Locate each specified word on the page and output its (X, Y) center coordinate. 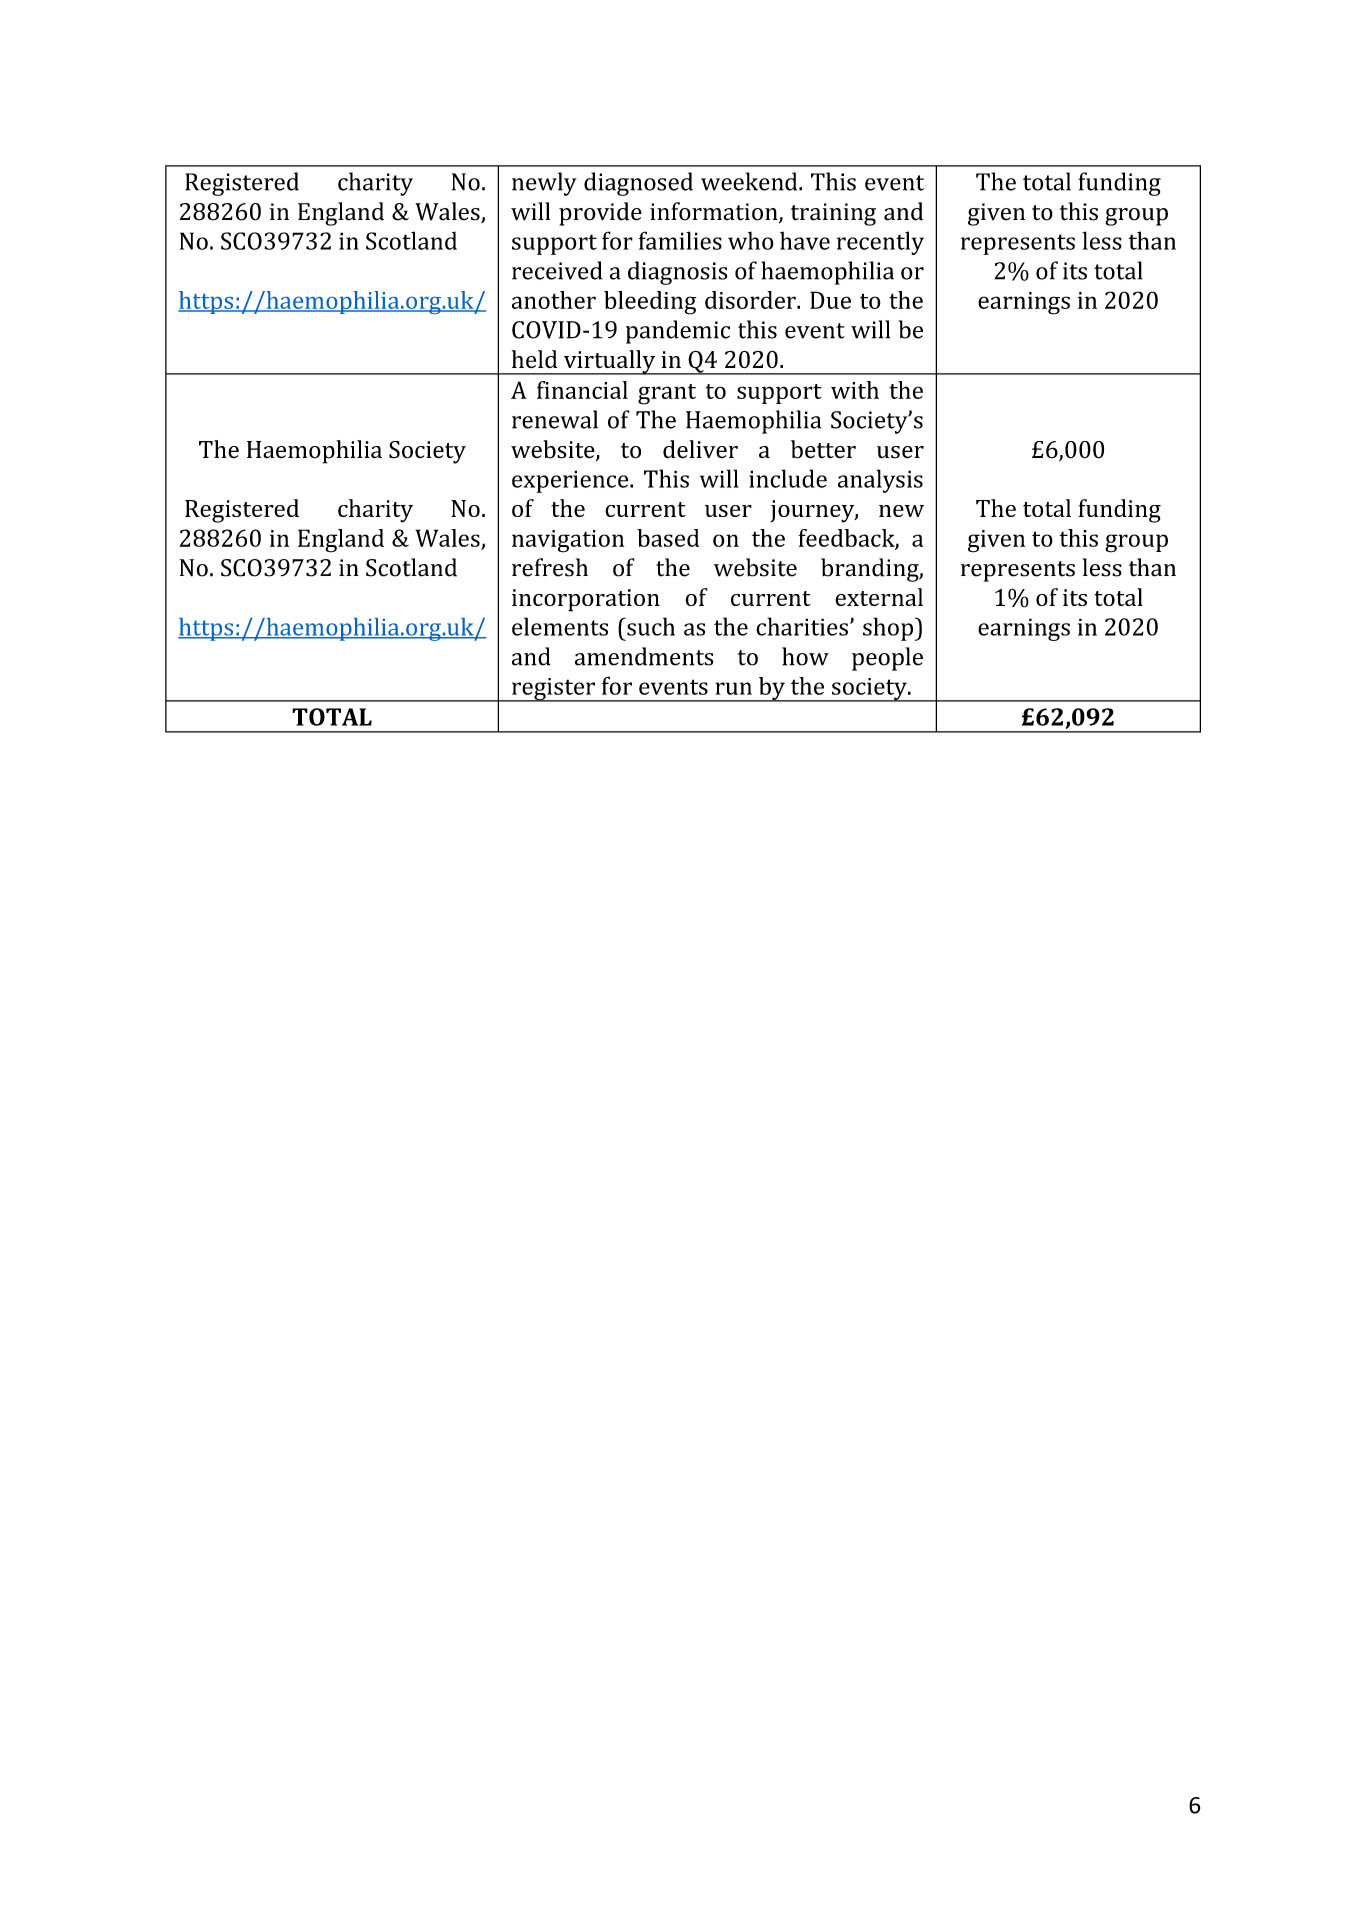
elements (560, 626)
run (733, 688)
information (715, 212)
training (833, 214)
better (823, 449)
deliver (700, 449)
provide (600, 214)
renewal (555, 419)
